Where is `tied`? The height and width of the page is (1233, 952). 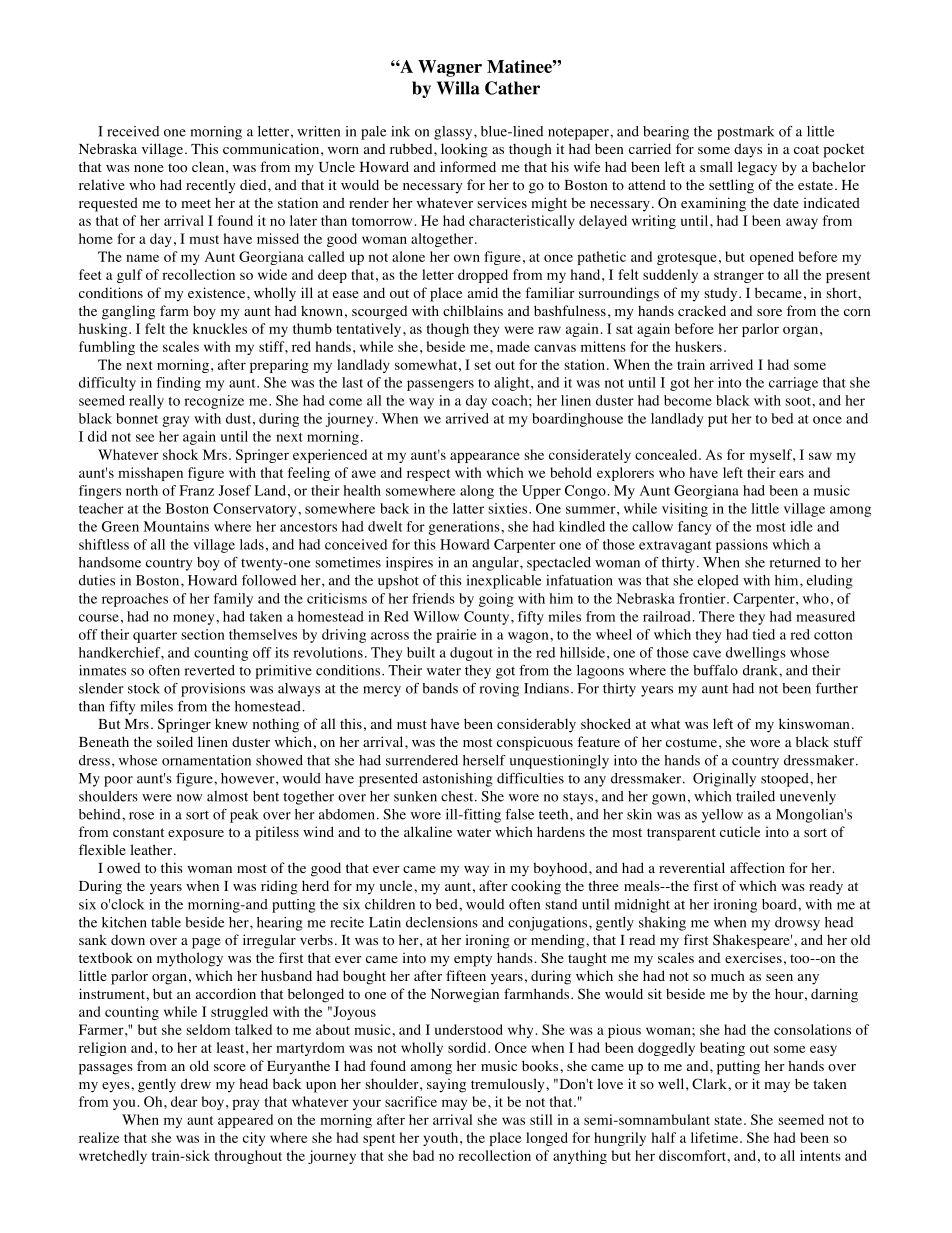
tied is located at coordinates (764, 634).
